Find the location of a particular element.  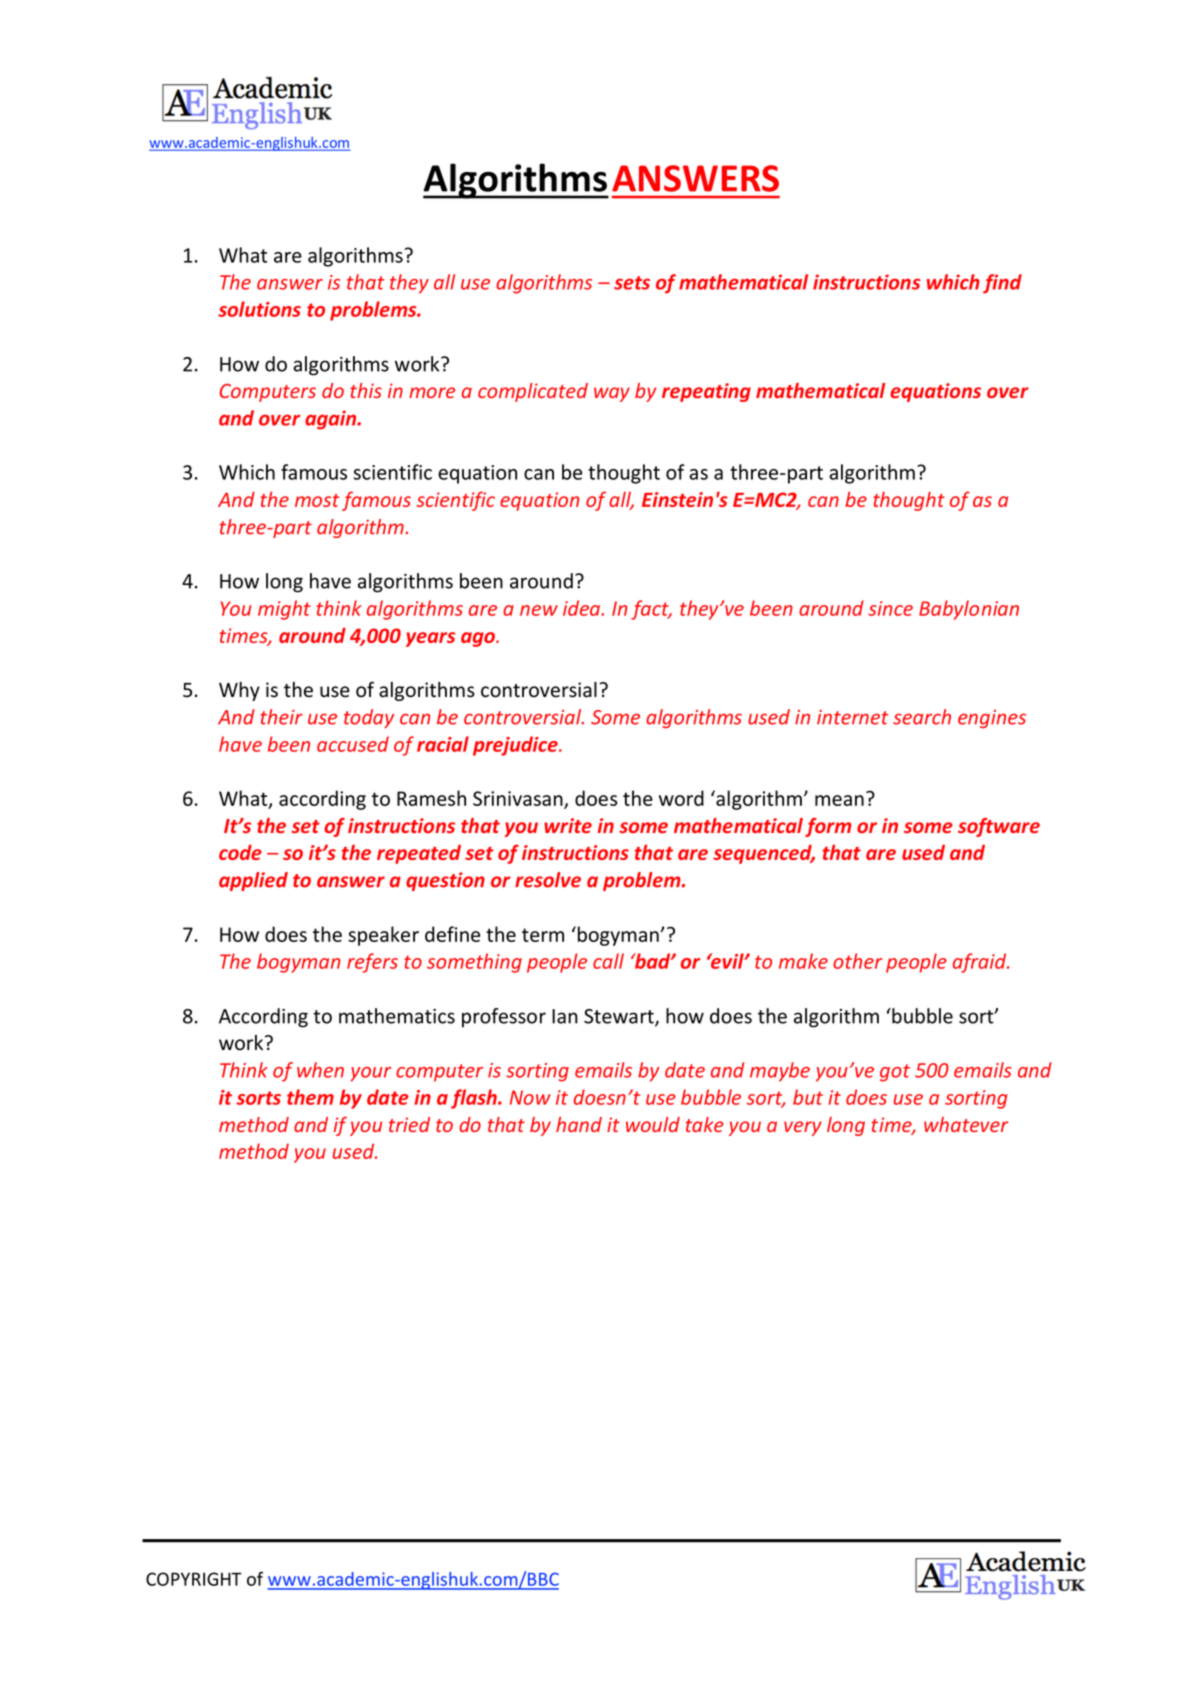

search is located at coordinates (922, 717).
